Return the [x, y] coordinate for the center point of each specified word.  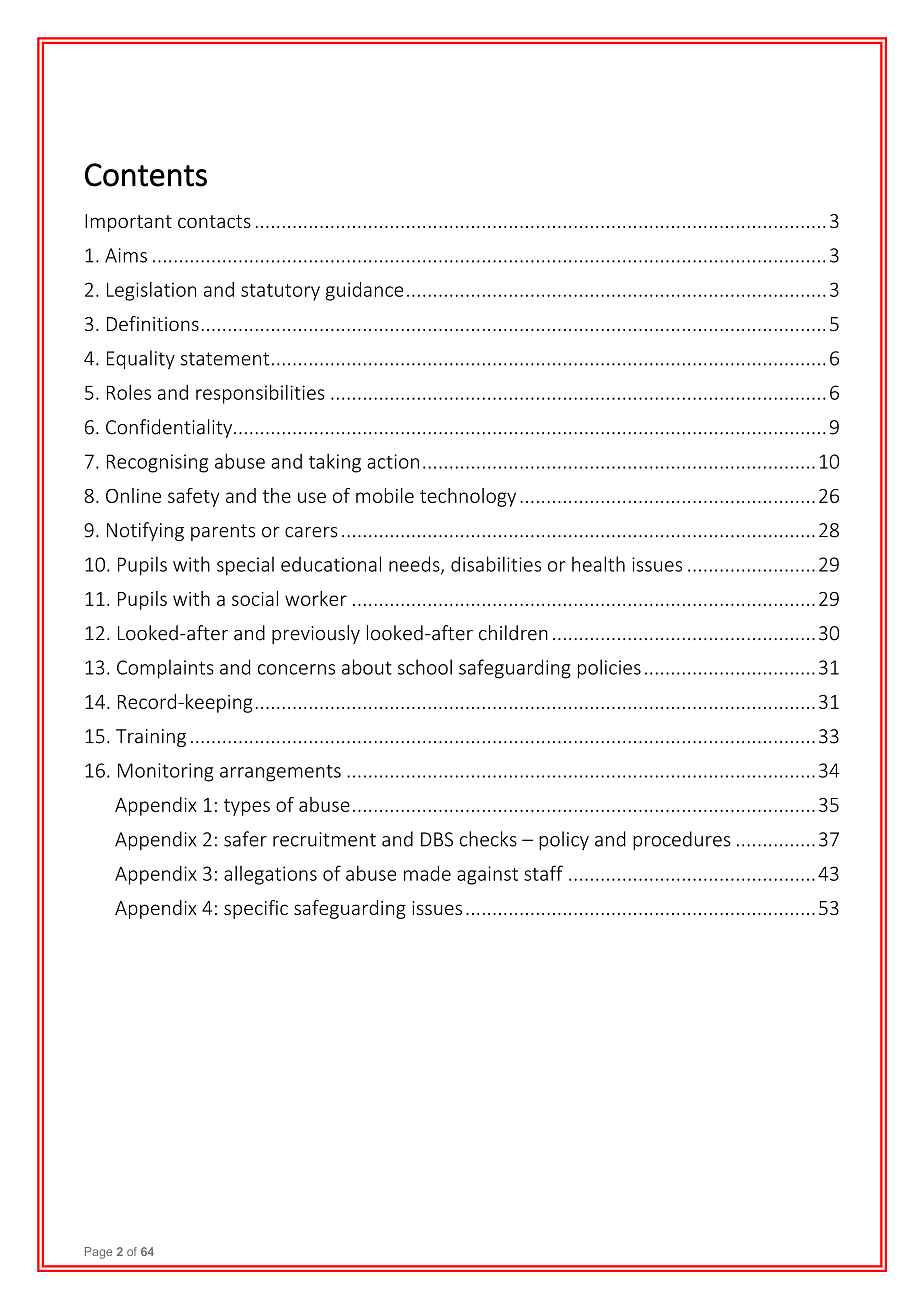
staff [543, 873]
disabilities [496, 564]
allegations [270, 875]
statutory [280, 292]
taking [335, 463]
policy [564, 840]
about [367, 667]
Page [98, 1253]
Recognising [157, 463]
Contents [146, 175]
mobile [385, 495]
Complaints [165, 669]
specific [256, 909]
